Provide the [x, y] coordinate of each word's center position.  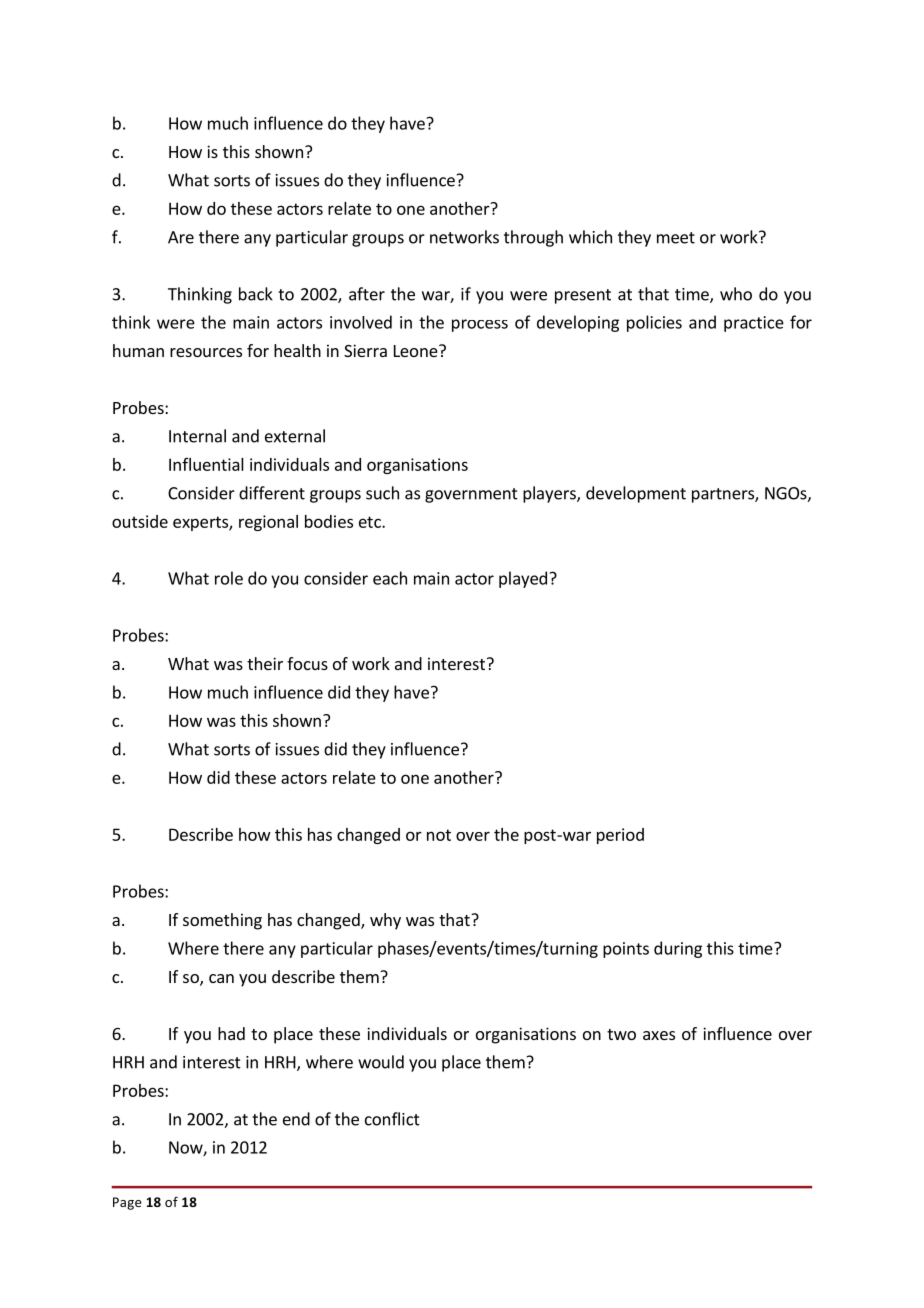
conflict [392, 1119]
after [367, 294]
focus [307, 663]
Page [127, 1203]
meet [676, 238]
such [382, 493]
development [636, 494]
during [678, 949]
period [620, 836]
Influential [206, 464]
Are [181, 237]
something [222, 921]
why [385, 921]
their [265, 663]
